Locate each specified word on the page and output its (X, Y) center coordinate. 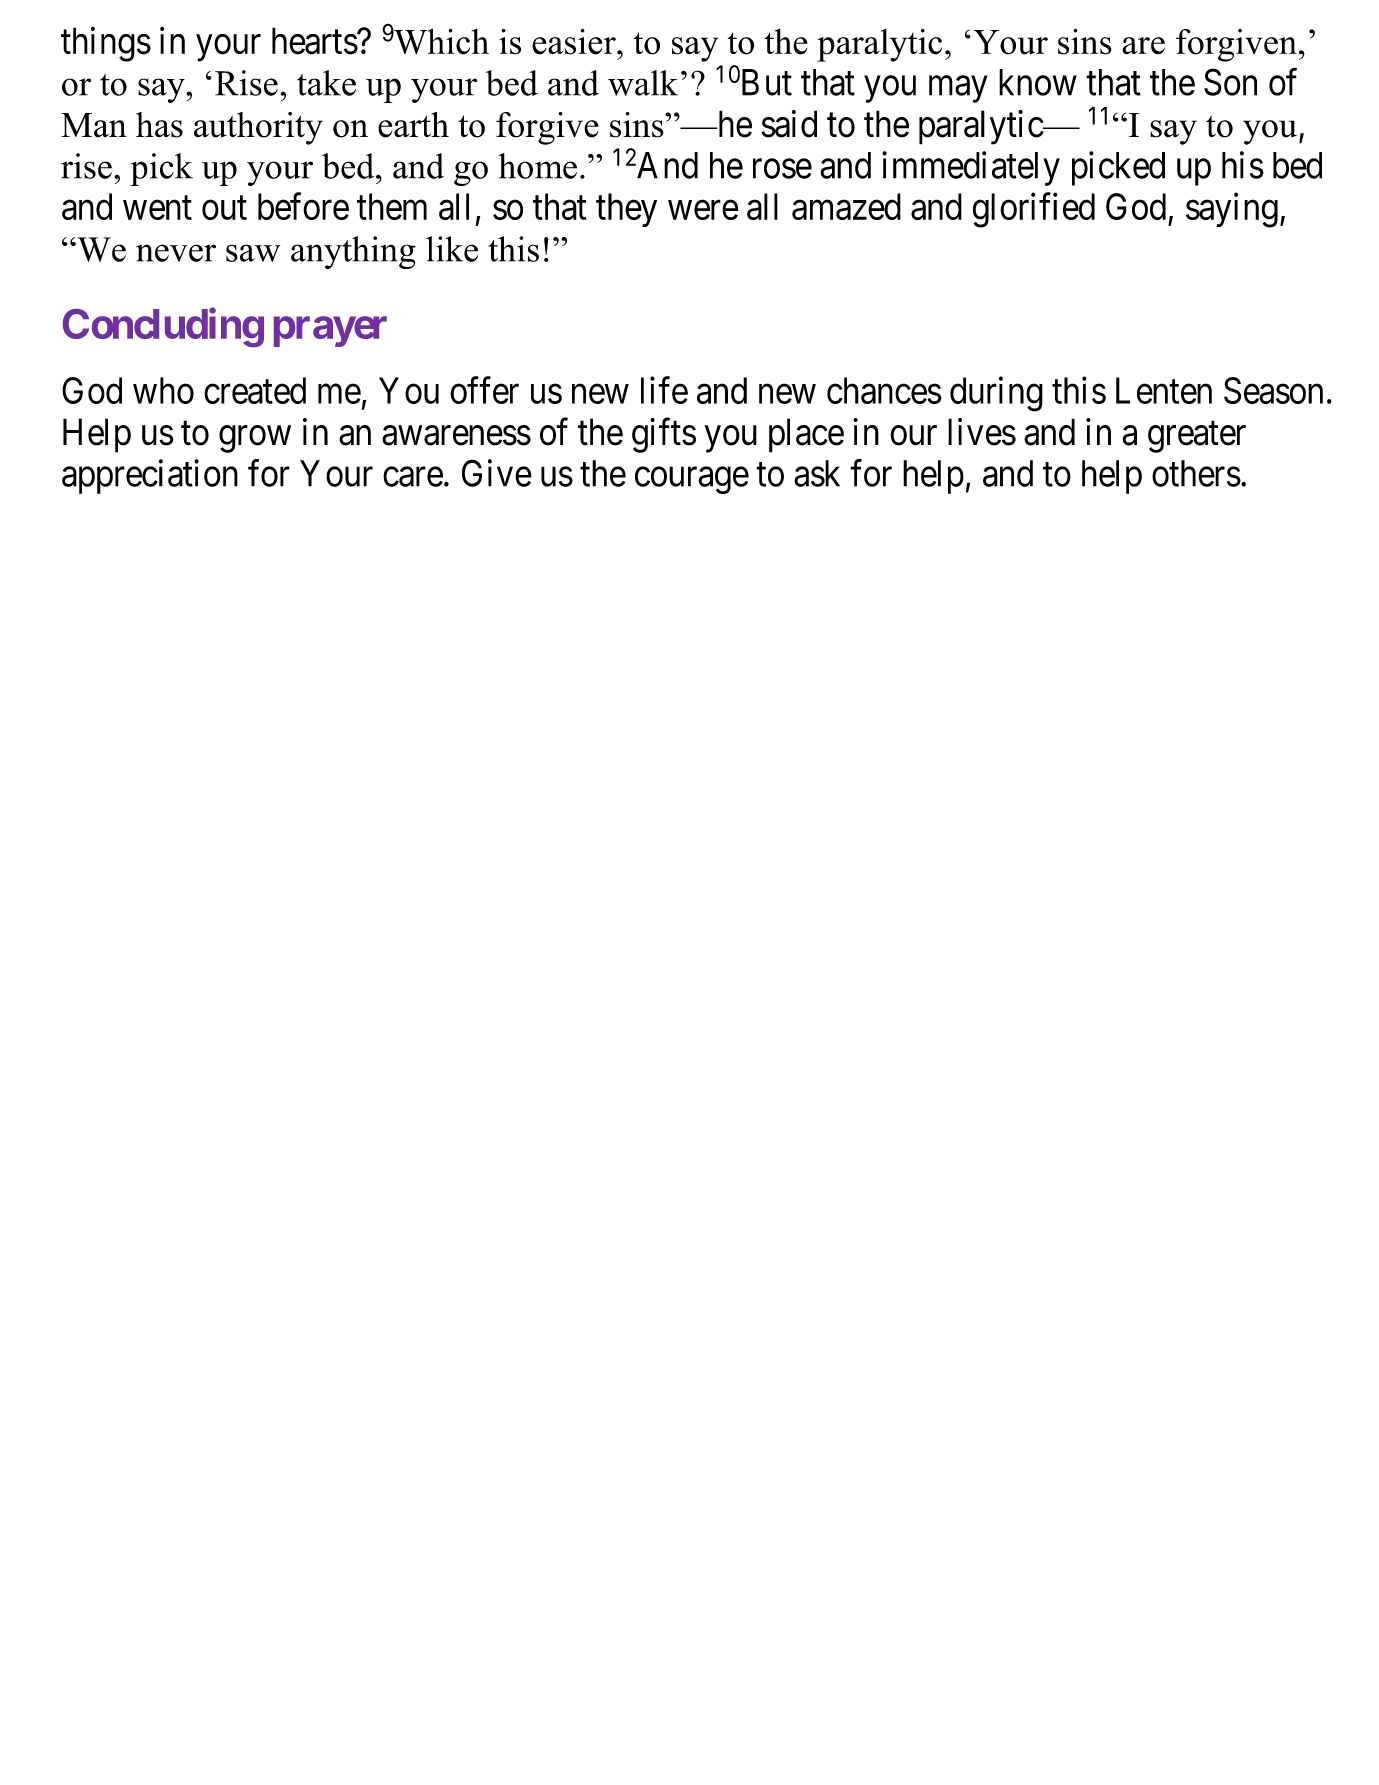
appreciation (150, 476)
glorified (1034, 210)
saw (253, 253)
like (452, 249)
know (1038, 82)
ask (817, 473)
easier (575, 42)
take (326, 83)
